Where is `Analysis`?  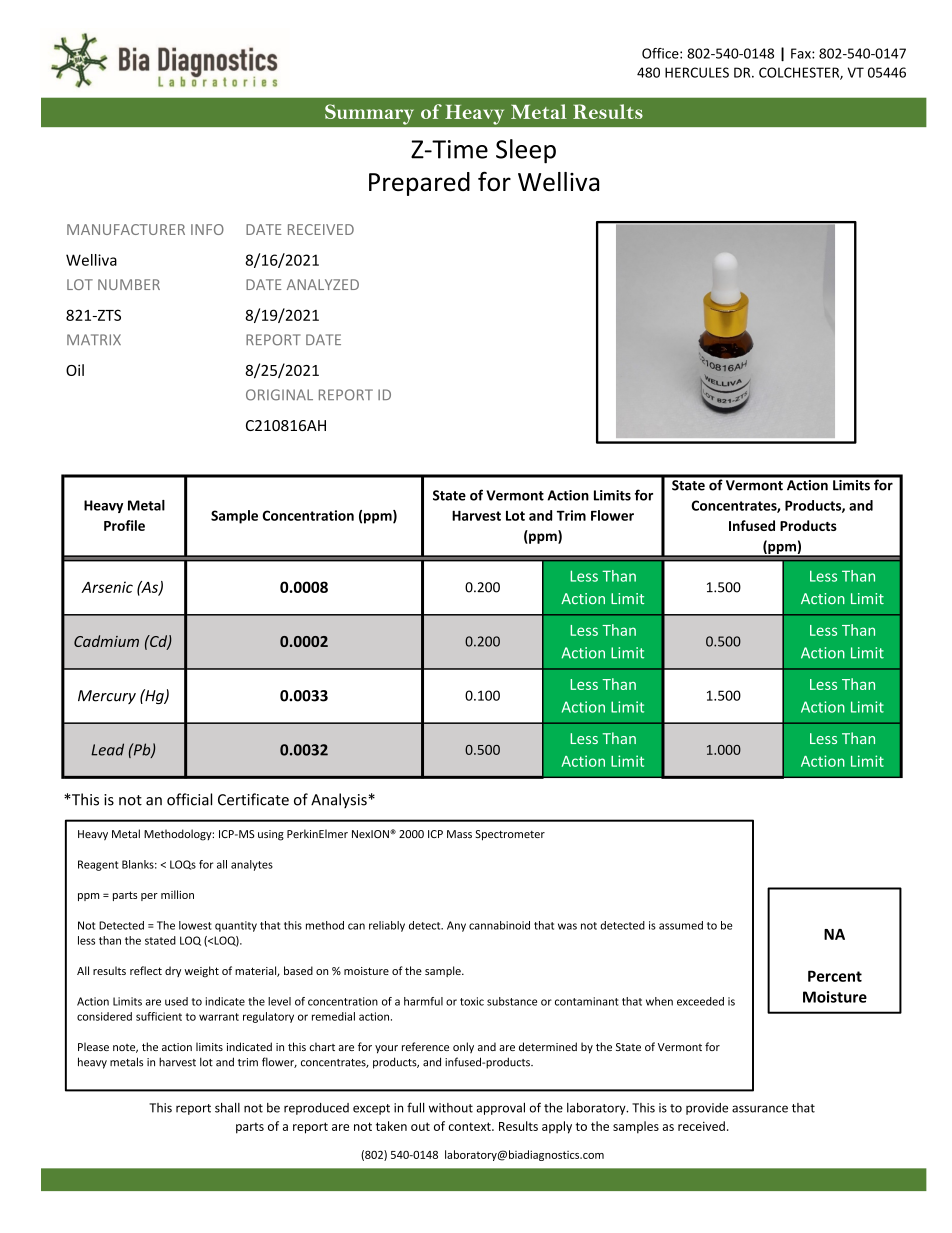
Analysis is located at coordinates (339, 800).
